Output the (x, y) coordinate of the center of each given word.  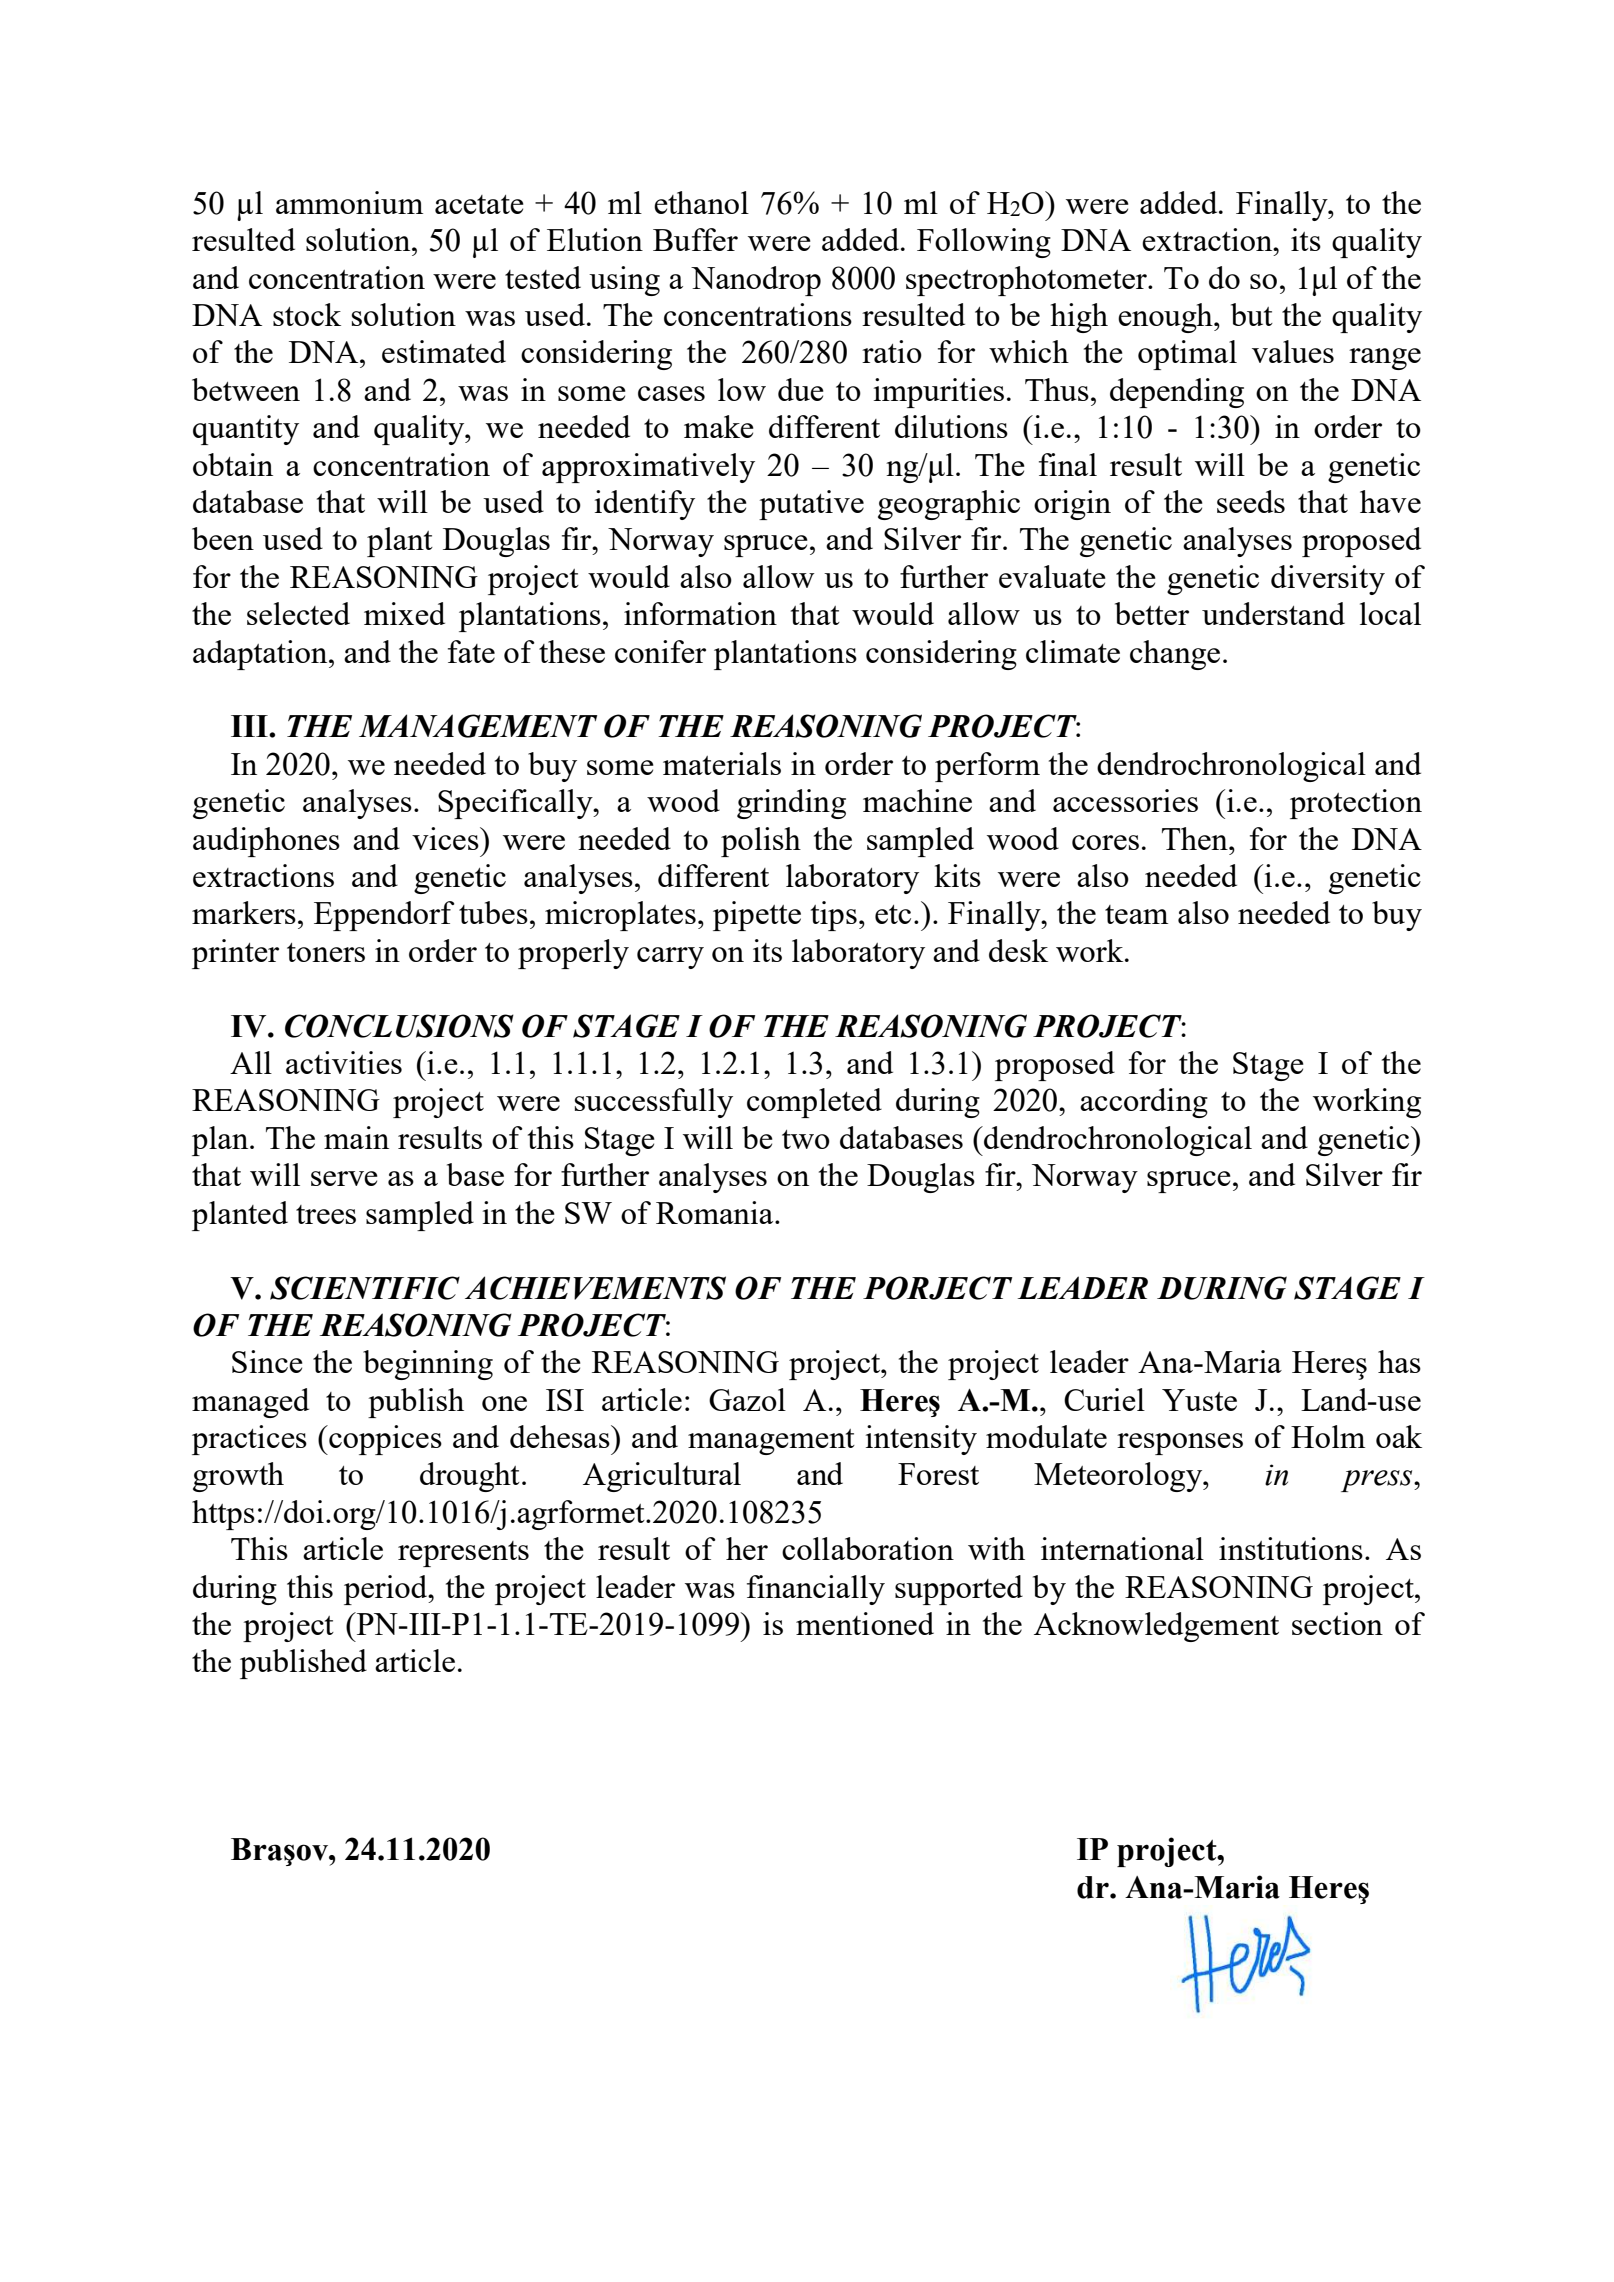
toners (326, 952)
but (1252, 314)
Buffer (695, 239)
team (1136, 914)
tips (834, 916)
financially (816, 1590)
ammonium (349, 202)
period (387, 1590)
